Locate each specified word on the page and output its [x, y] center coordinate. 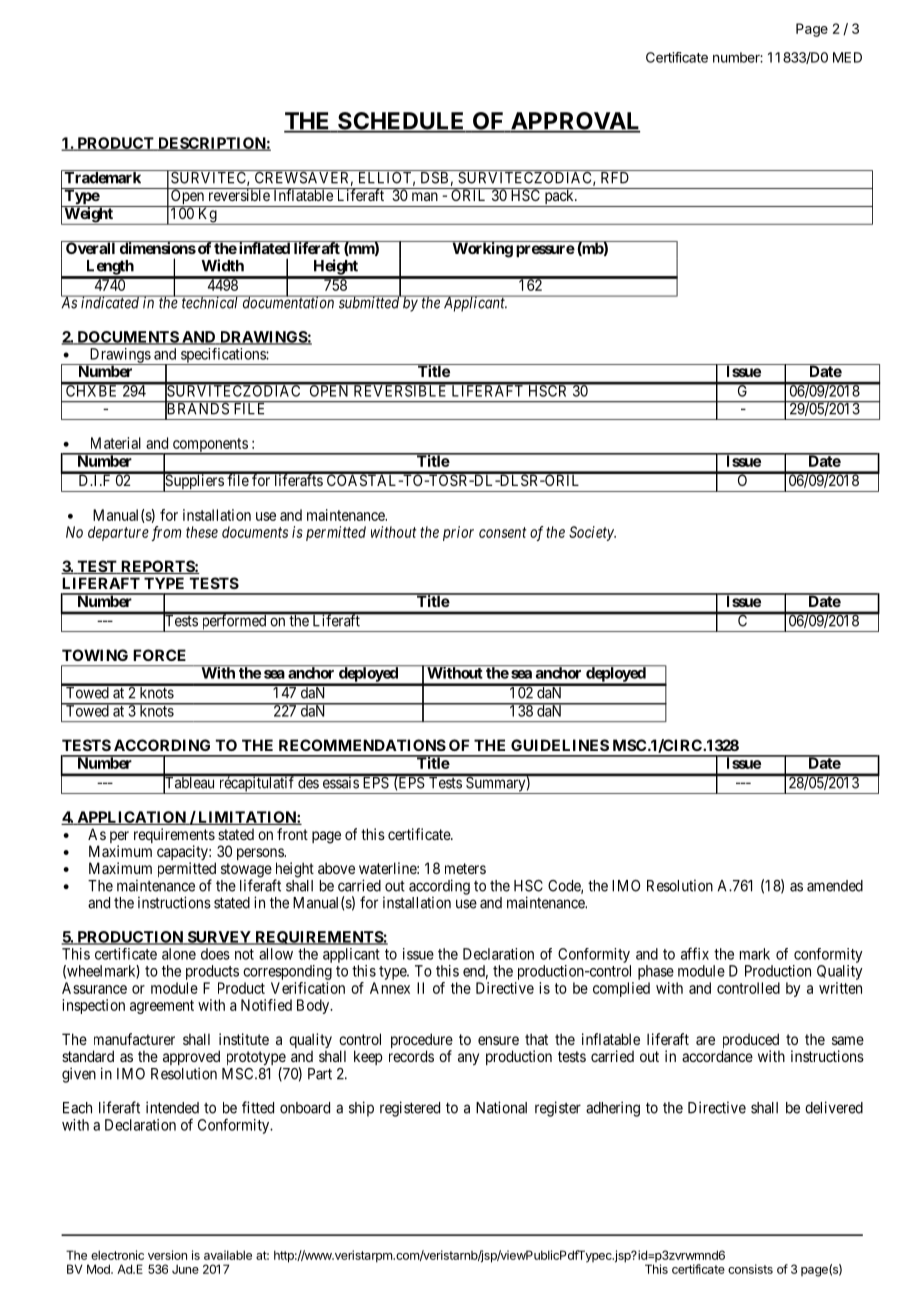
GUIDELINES [560, 745]
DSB [434, 177]
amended [835, 886]
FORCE [159, 655]
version [167, 1255]
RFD [615, 177]
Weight [88, 215]
